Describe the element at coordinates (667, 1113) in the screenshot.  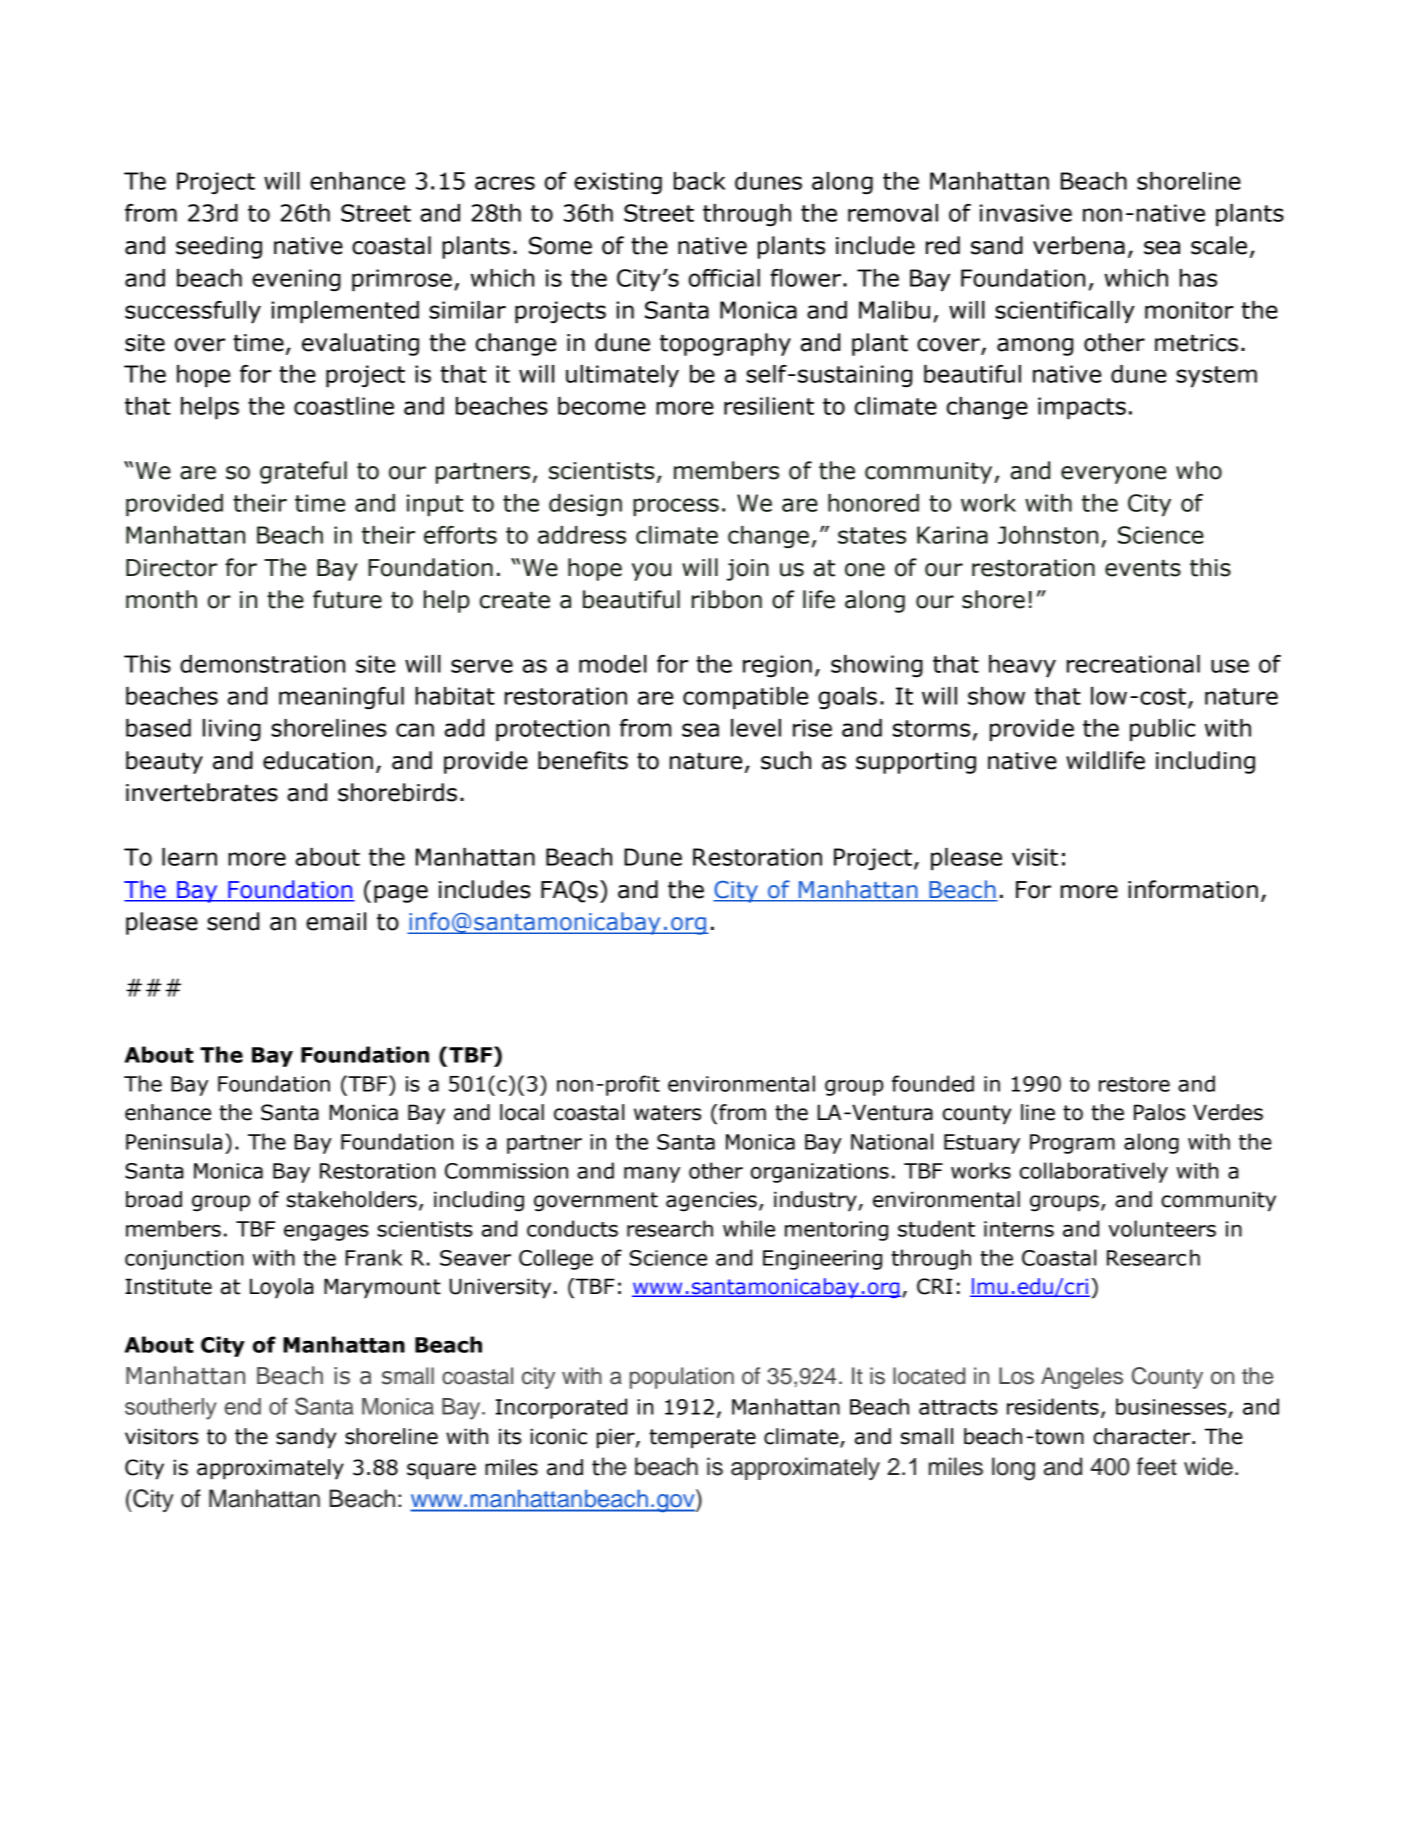
I see `waters` at that location.
